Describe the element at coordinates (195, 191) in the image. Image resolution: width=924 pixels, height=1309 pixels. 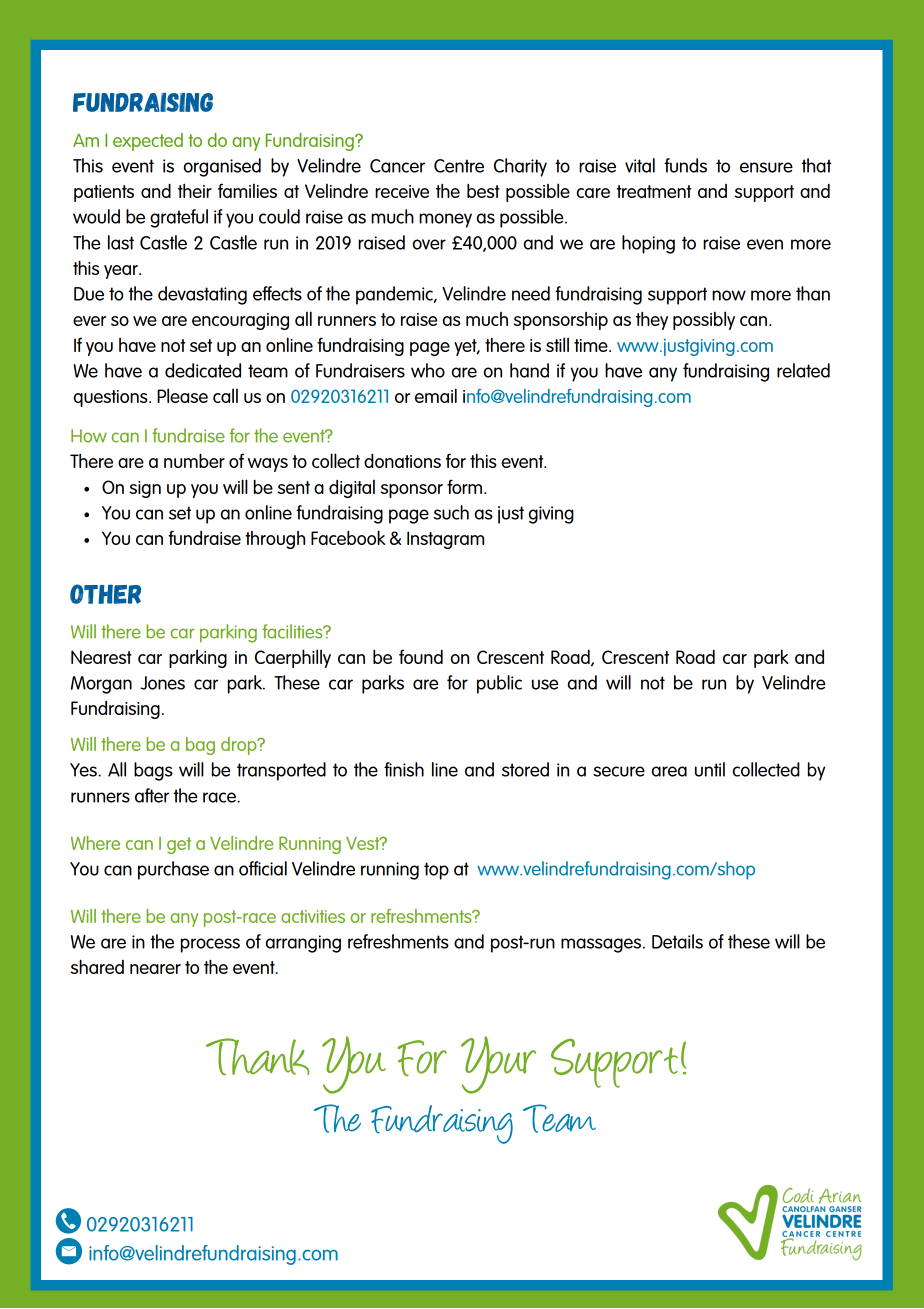
I see `their` at that location.
